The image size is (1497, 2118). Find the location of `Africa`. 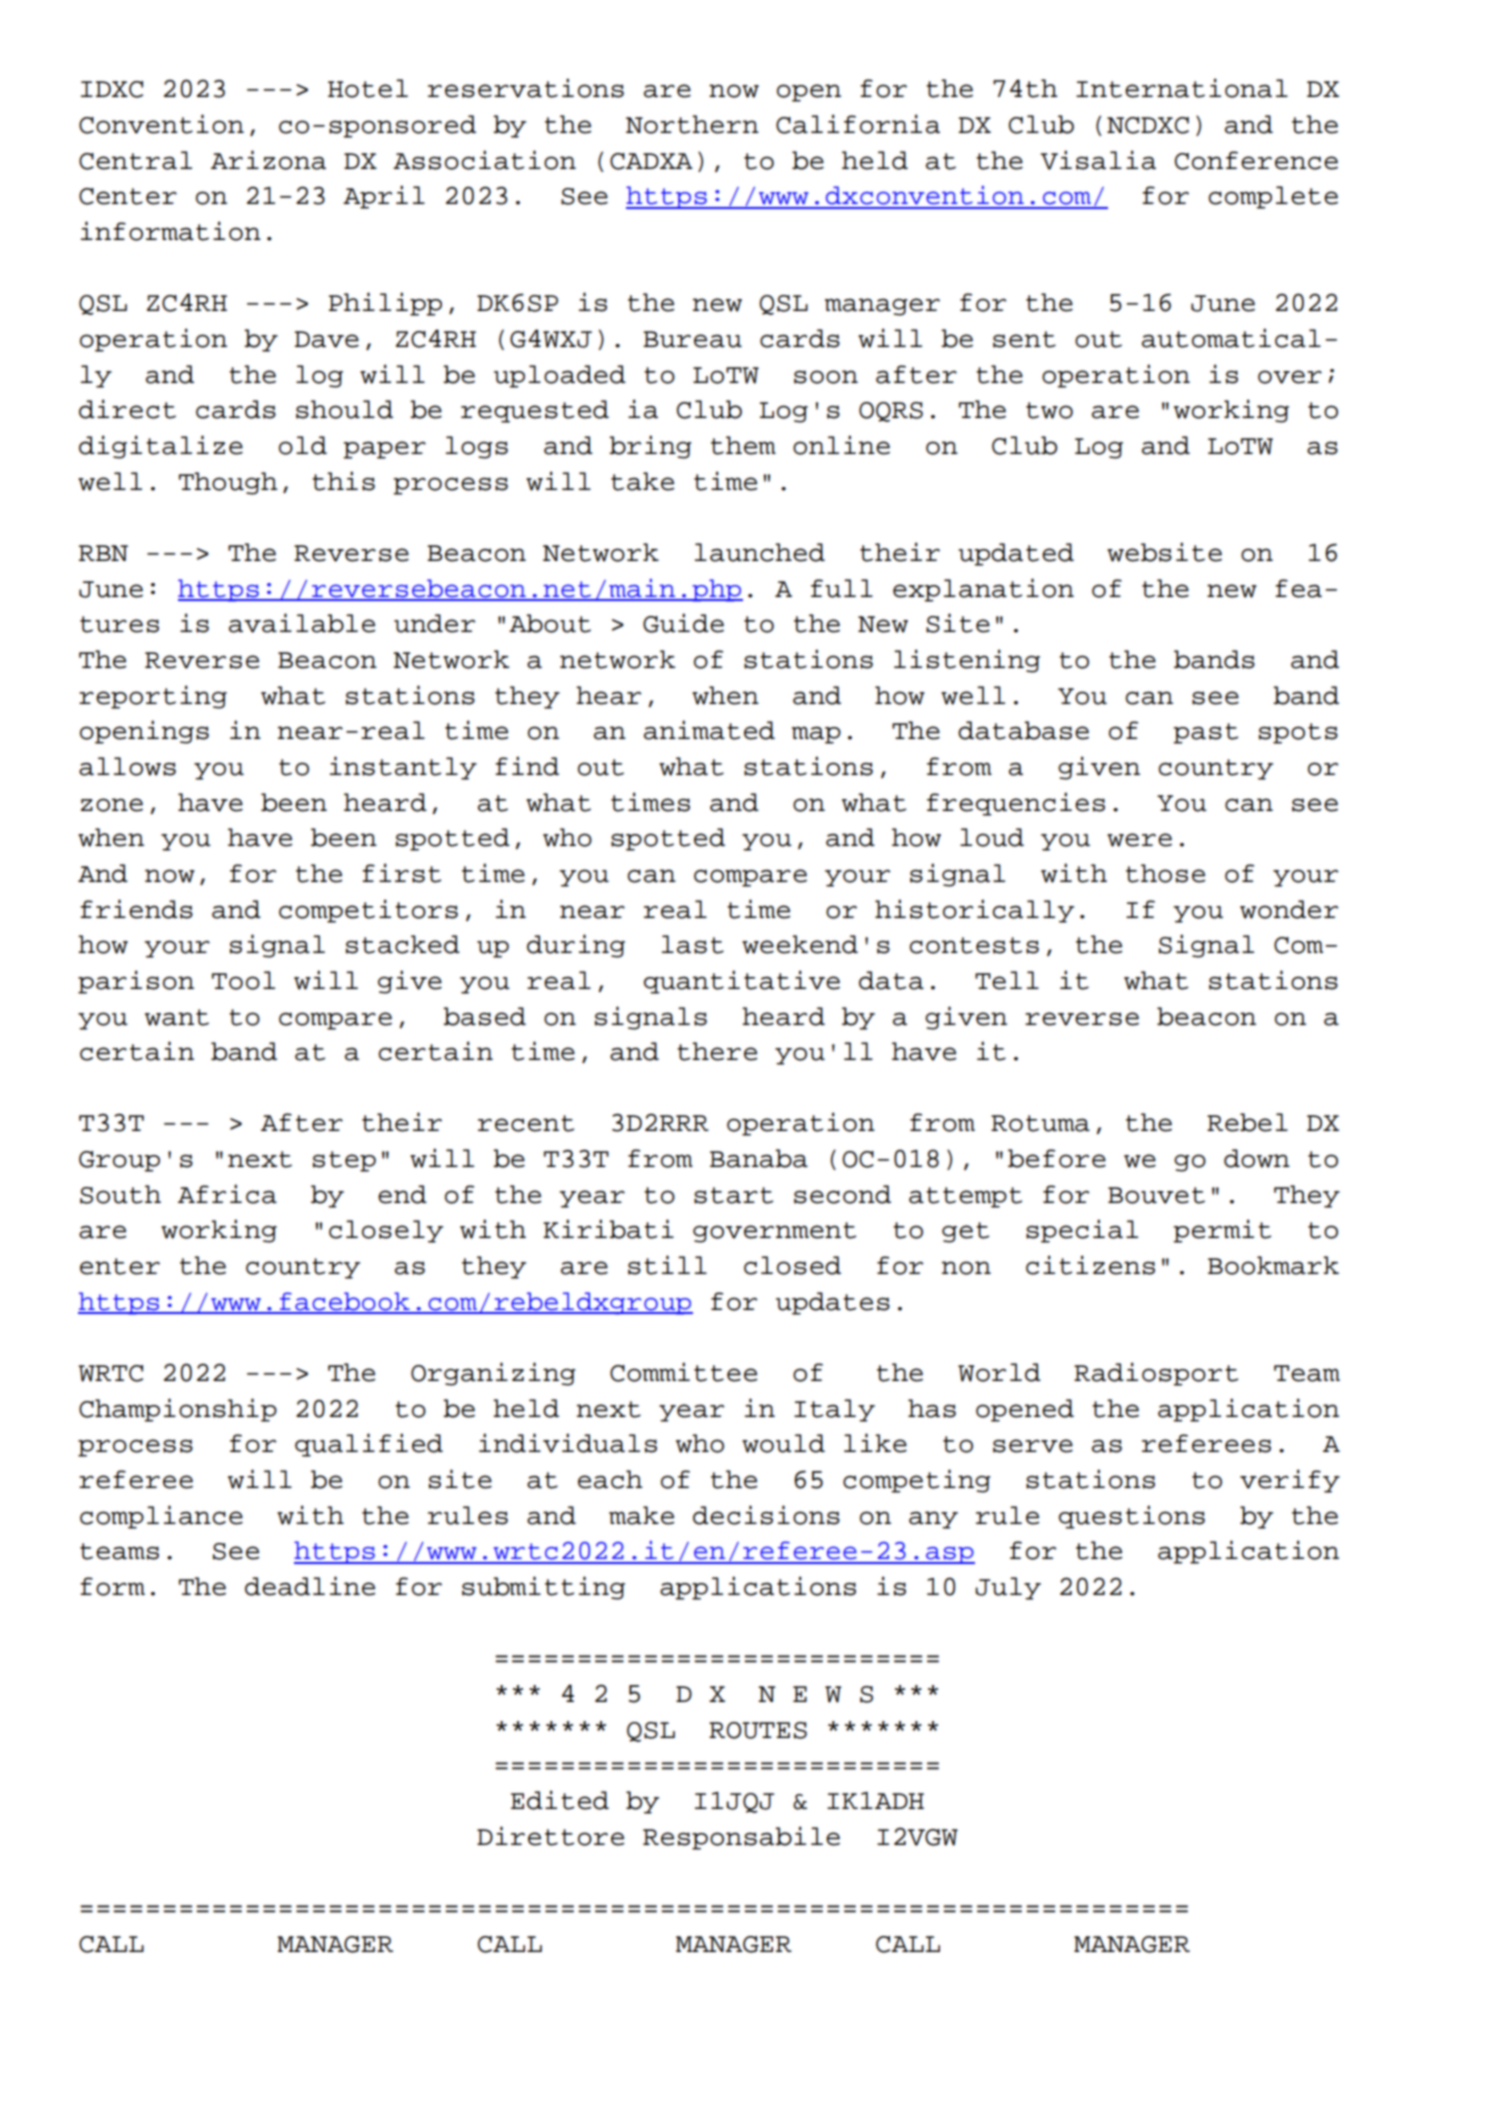

Africa is located at coordinates (227, 1194).
